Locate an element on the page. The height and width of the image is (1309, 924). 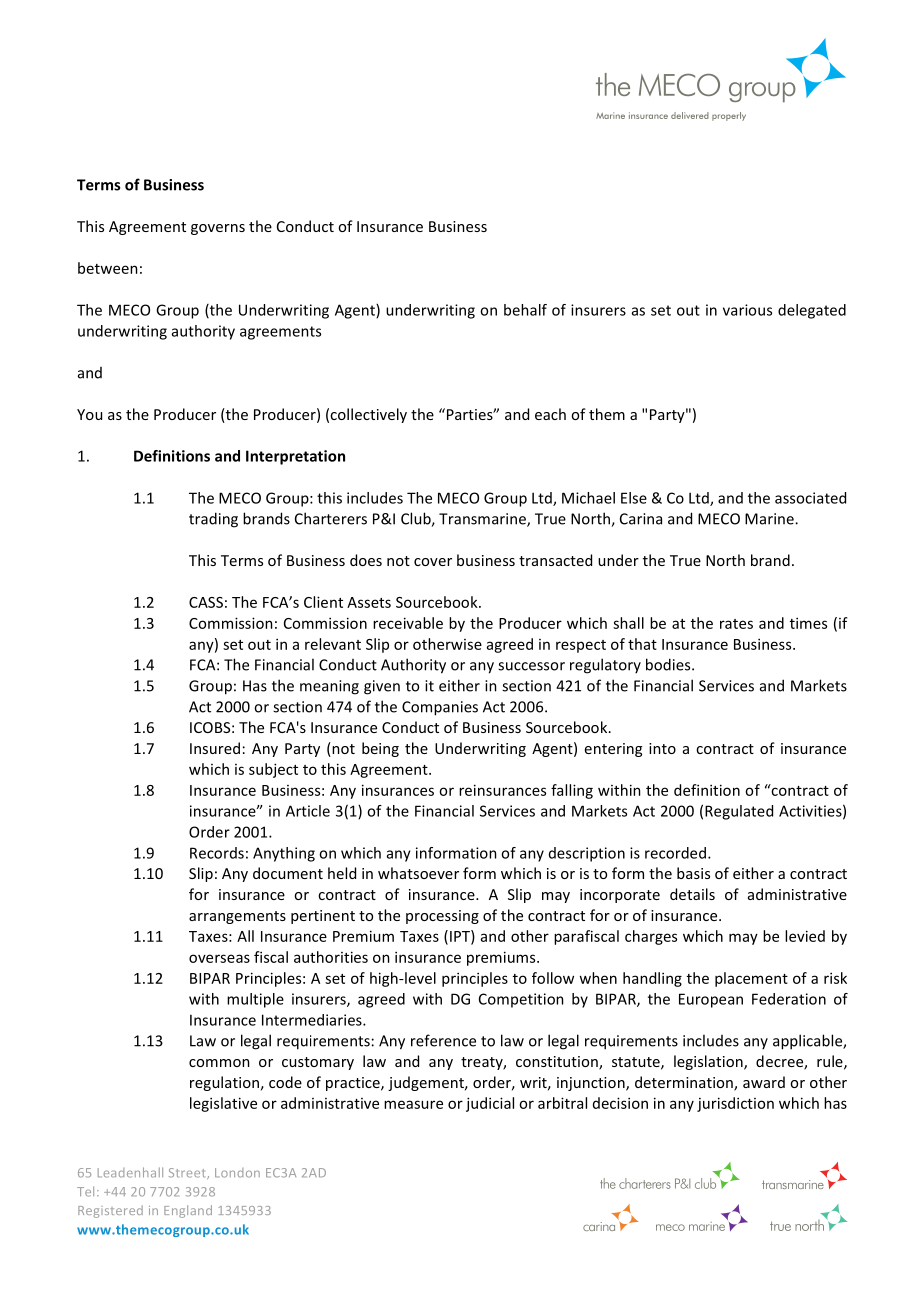
various is located at coordinates (747, 310).
